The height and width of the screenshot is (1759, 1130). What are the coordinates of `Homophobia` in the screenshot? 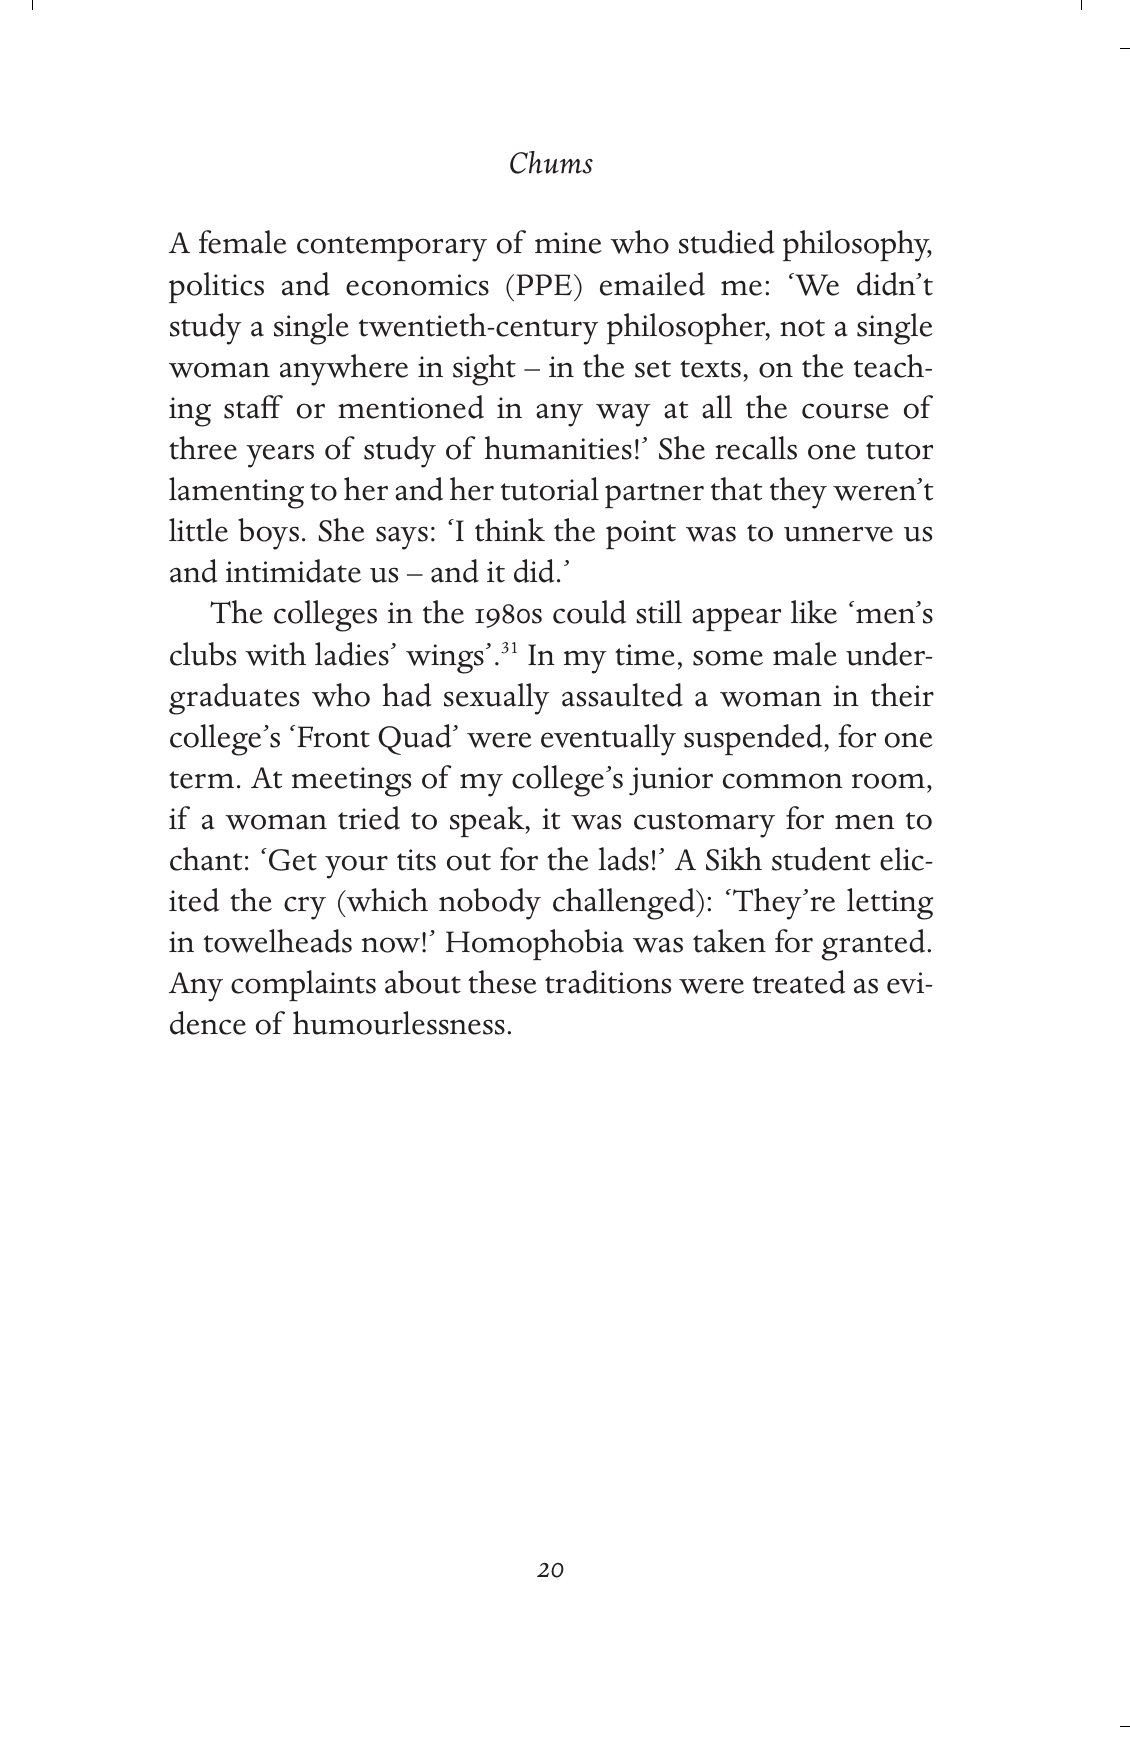 It's located at (535, 944).
